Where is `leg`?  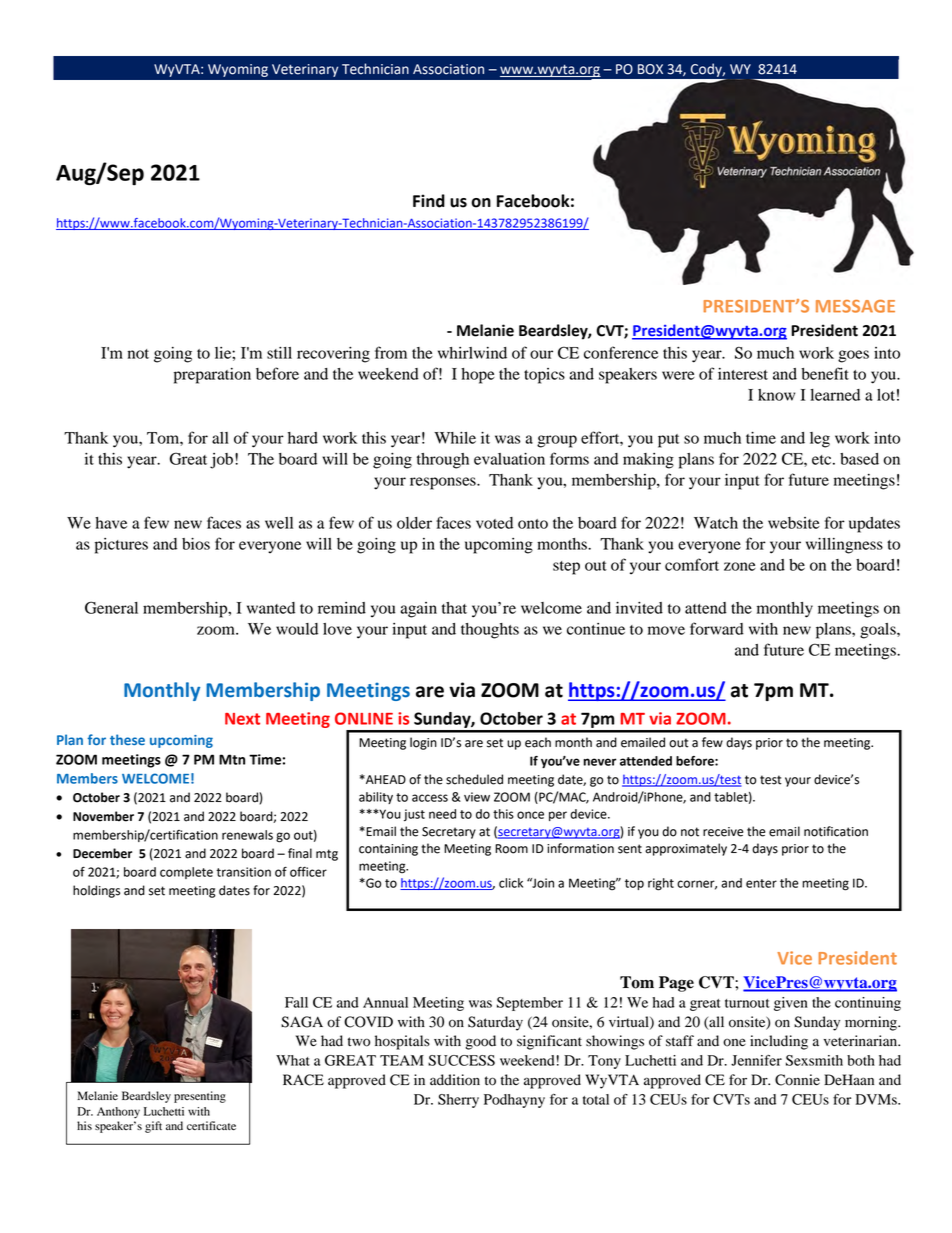
leg is located at coordinates (820, 440).
